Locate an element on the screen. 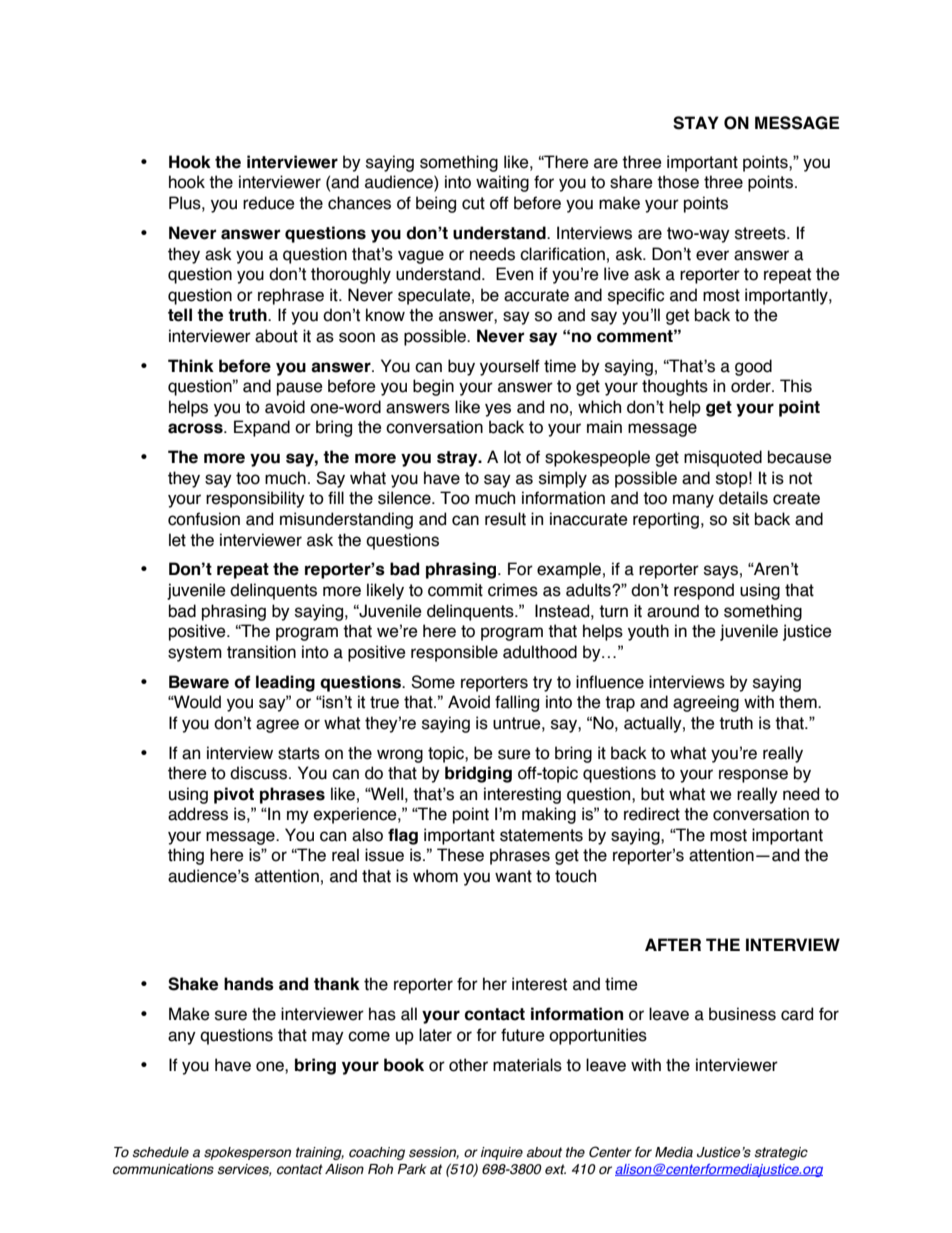 The width and height of the screenshot is (952, 1233). response is located at coordinates (753, 776).
